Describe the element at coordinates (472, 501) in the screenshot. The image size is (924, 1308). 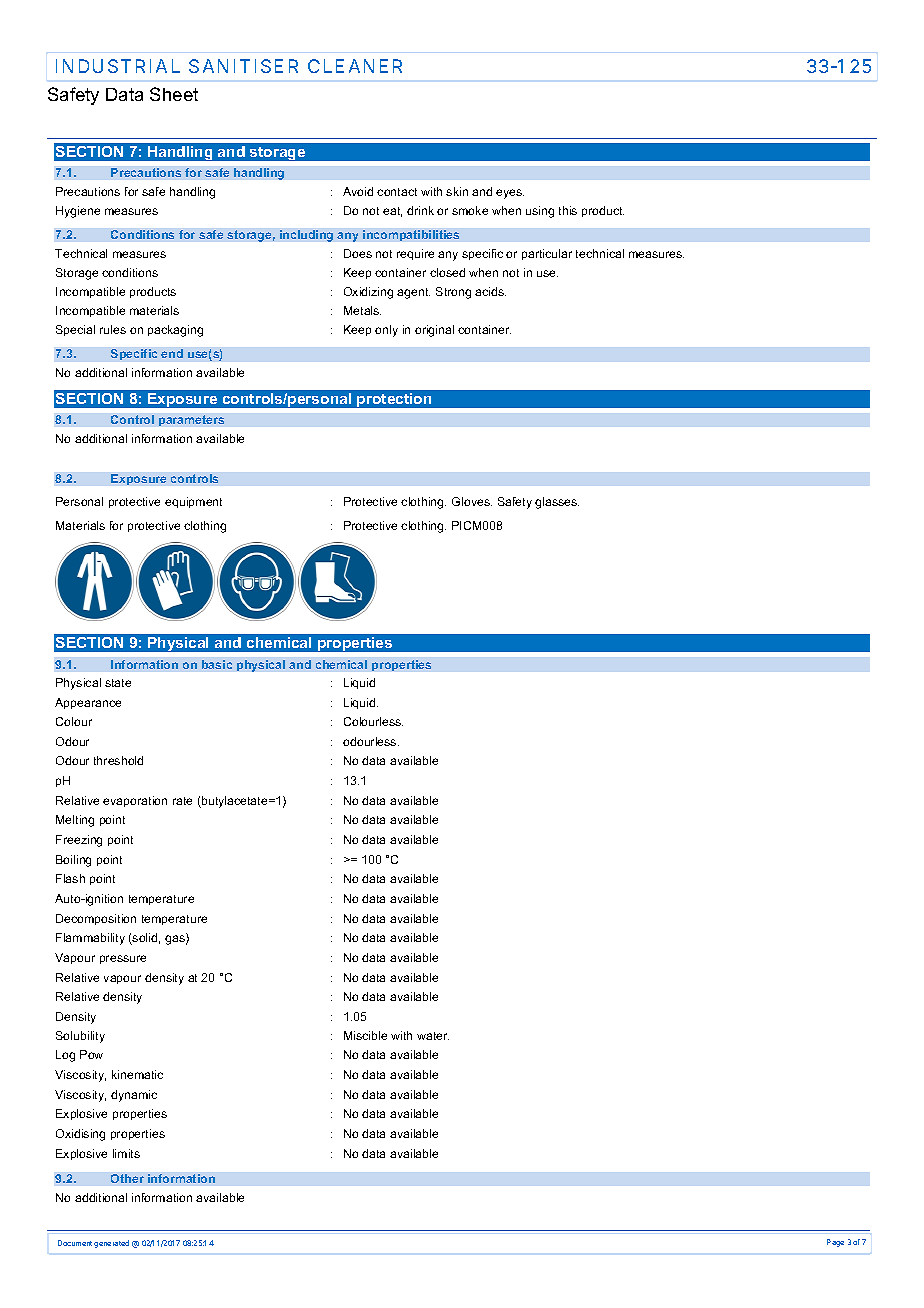
I see `Gloves` at that location.
